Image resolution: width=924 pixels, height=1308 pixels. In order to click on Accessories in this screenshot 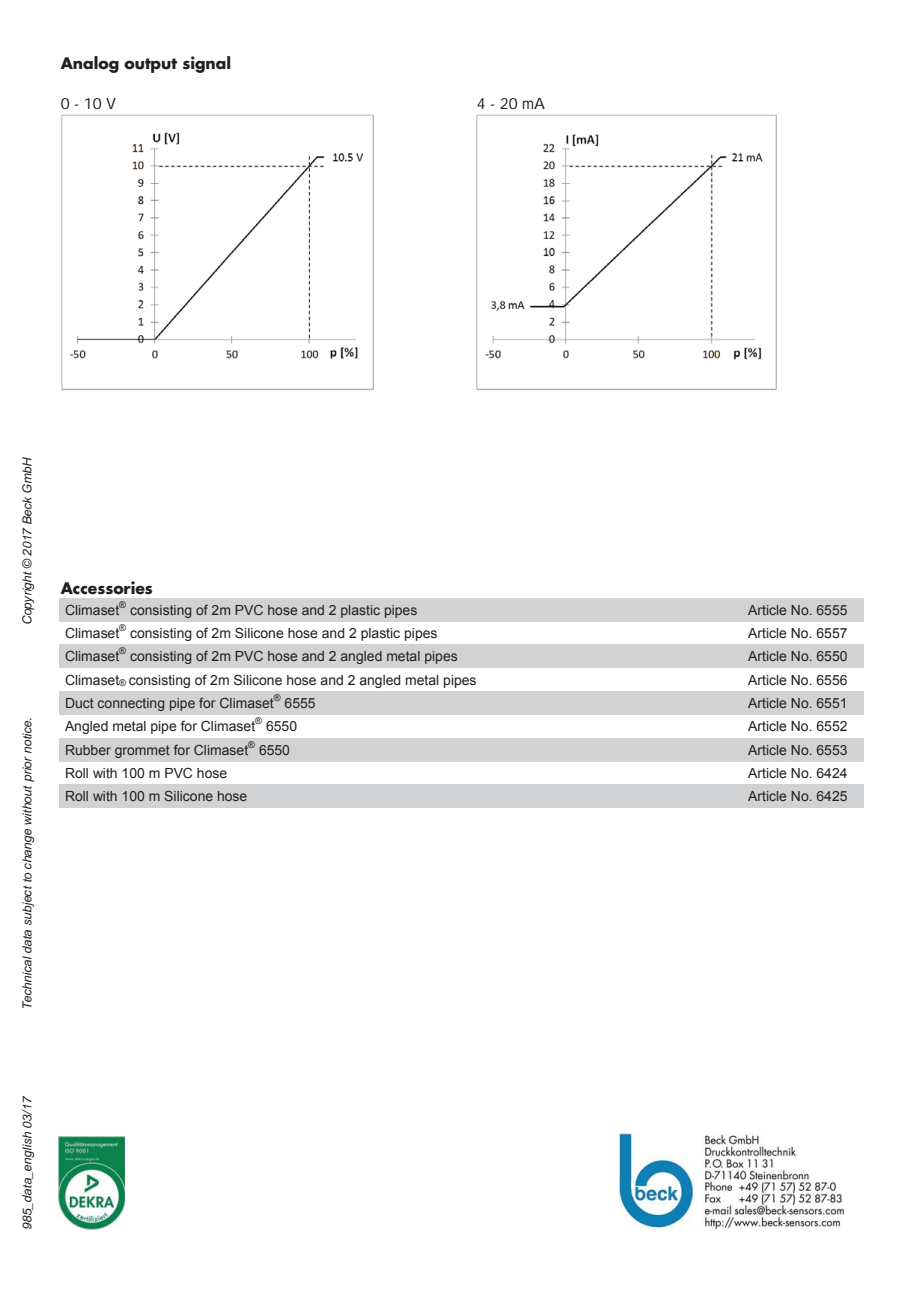, I will do `click(106, 588)`.
